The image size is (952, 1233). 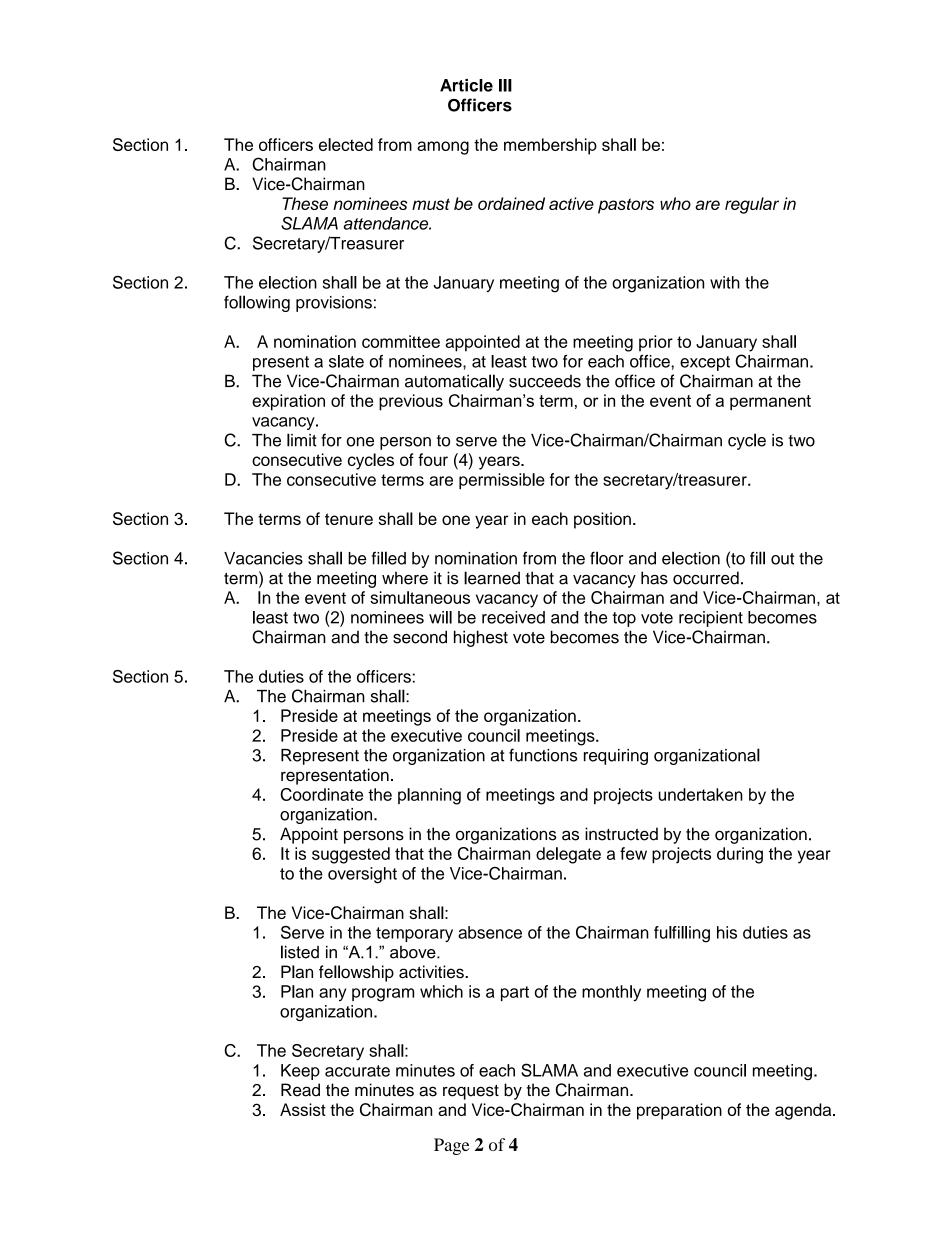 What do you see at coordinates (550, 146) in the document?
I see `membership` at bounding box center [550, 146].
